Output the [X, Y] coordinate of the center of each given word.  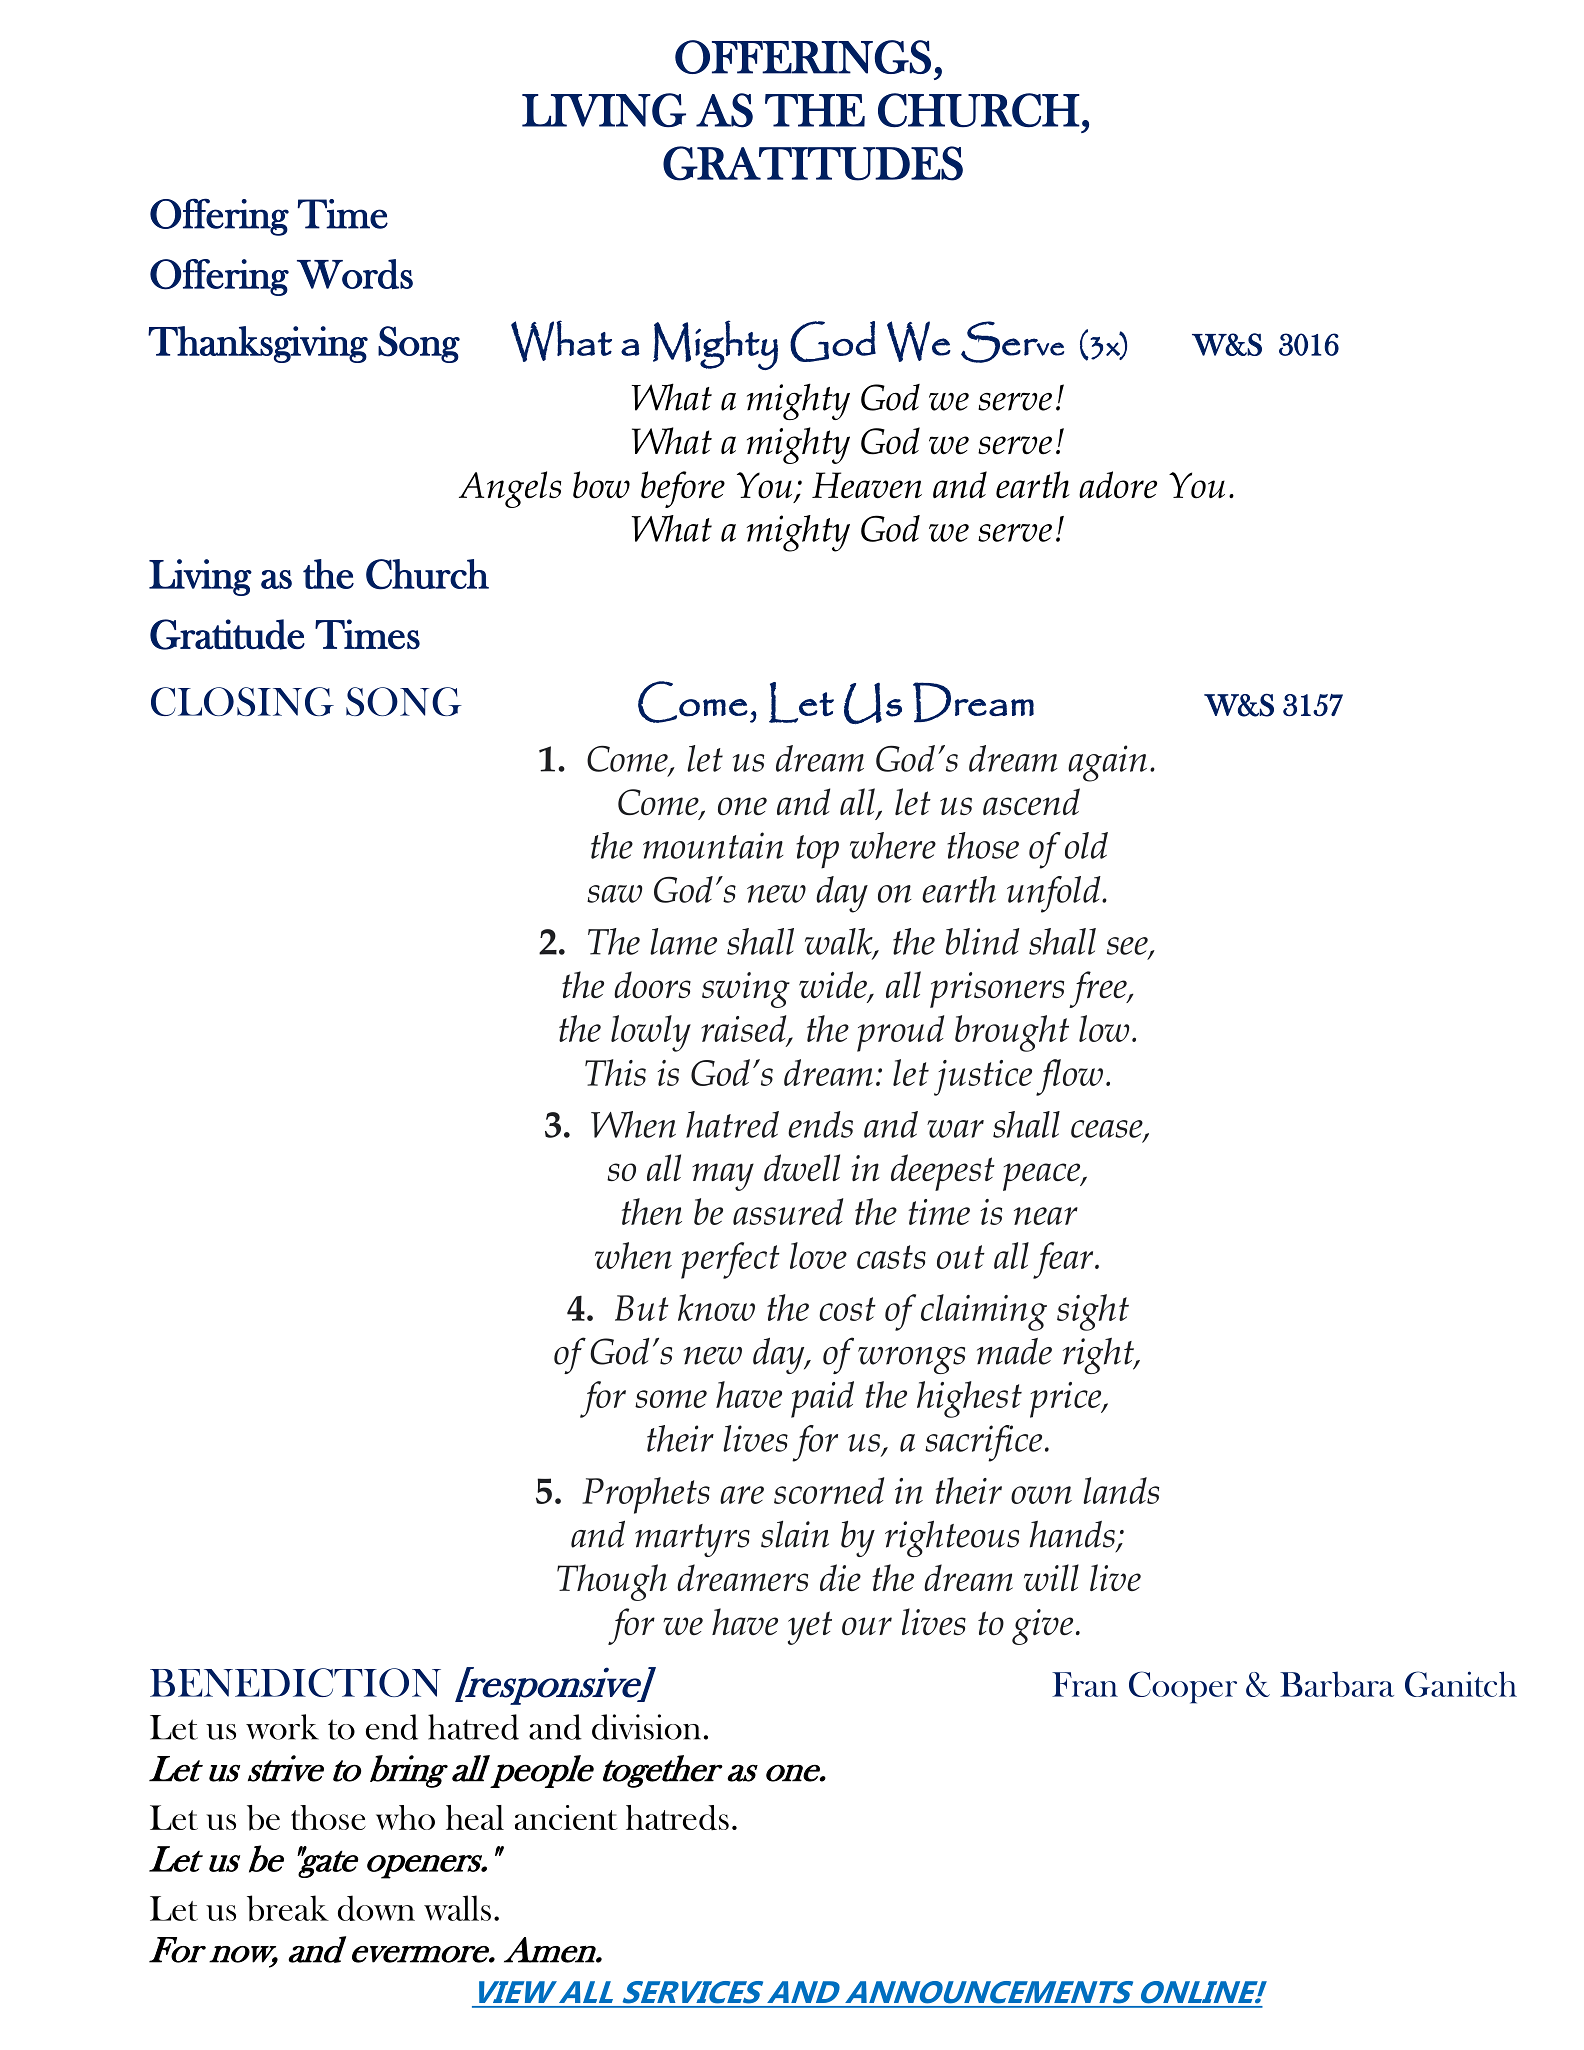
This [615, 1072]
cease [1108, 1130]
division [646, 1727]
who [405, 1817]
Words [355, 274]
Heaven [867, 485]
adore [1118, 485]
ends [820, 1124]
